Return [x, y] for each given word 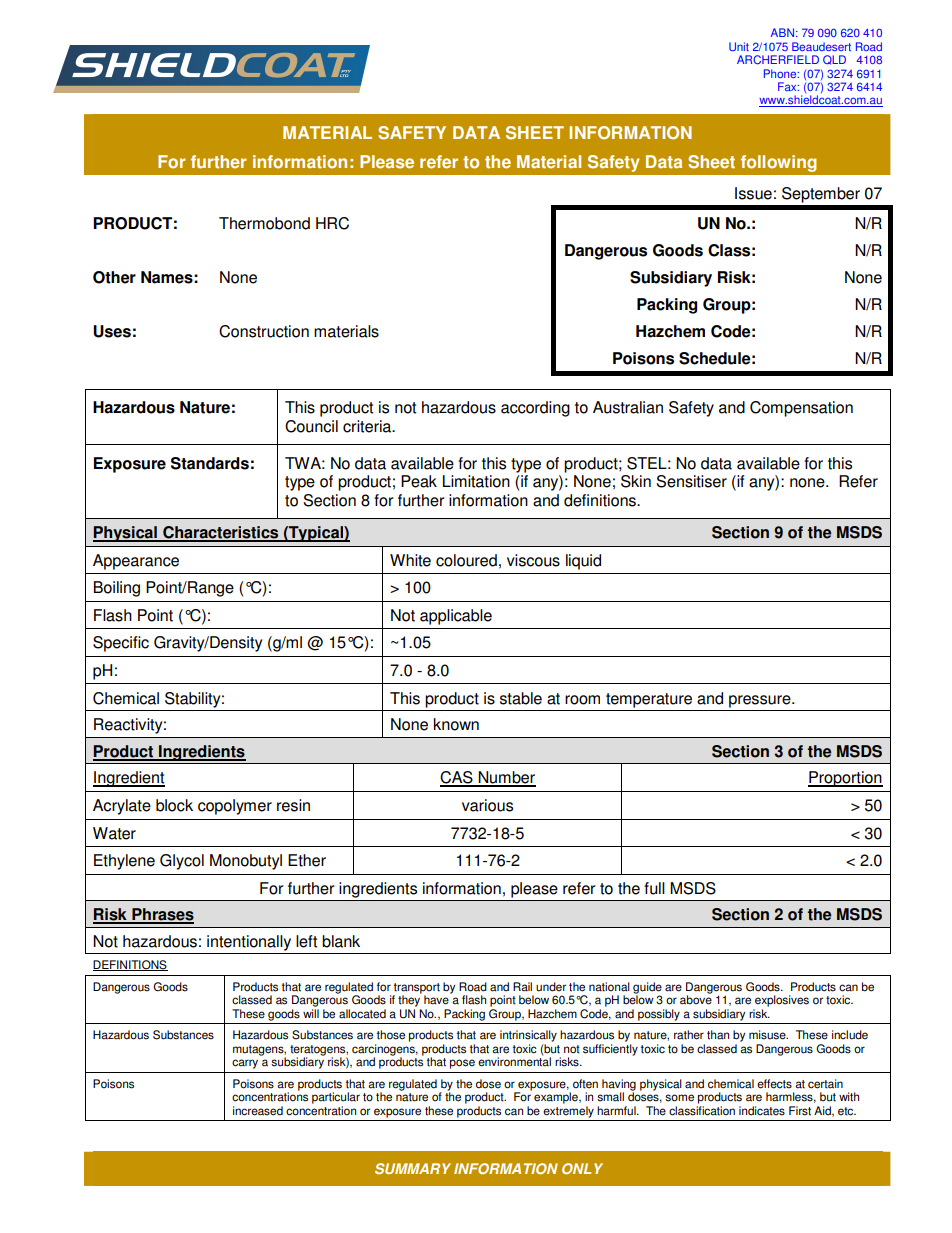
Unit [739, 46]
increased [258, 1111]
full [654, 888]
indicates [762, 1111]
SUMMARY [413, 1168]
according [535, 409]
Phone [781, 73]
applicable [456, 617]
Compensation [801, 409]
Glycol [182, 862]
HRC [332, 223]
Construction [264, 331]
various [487, 805]
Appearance [136, 562]
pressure [761, 701]
